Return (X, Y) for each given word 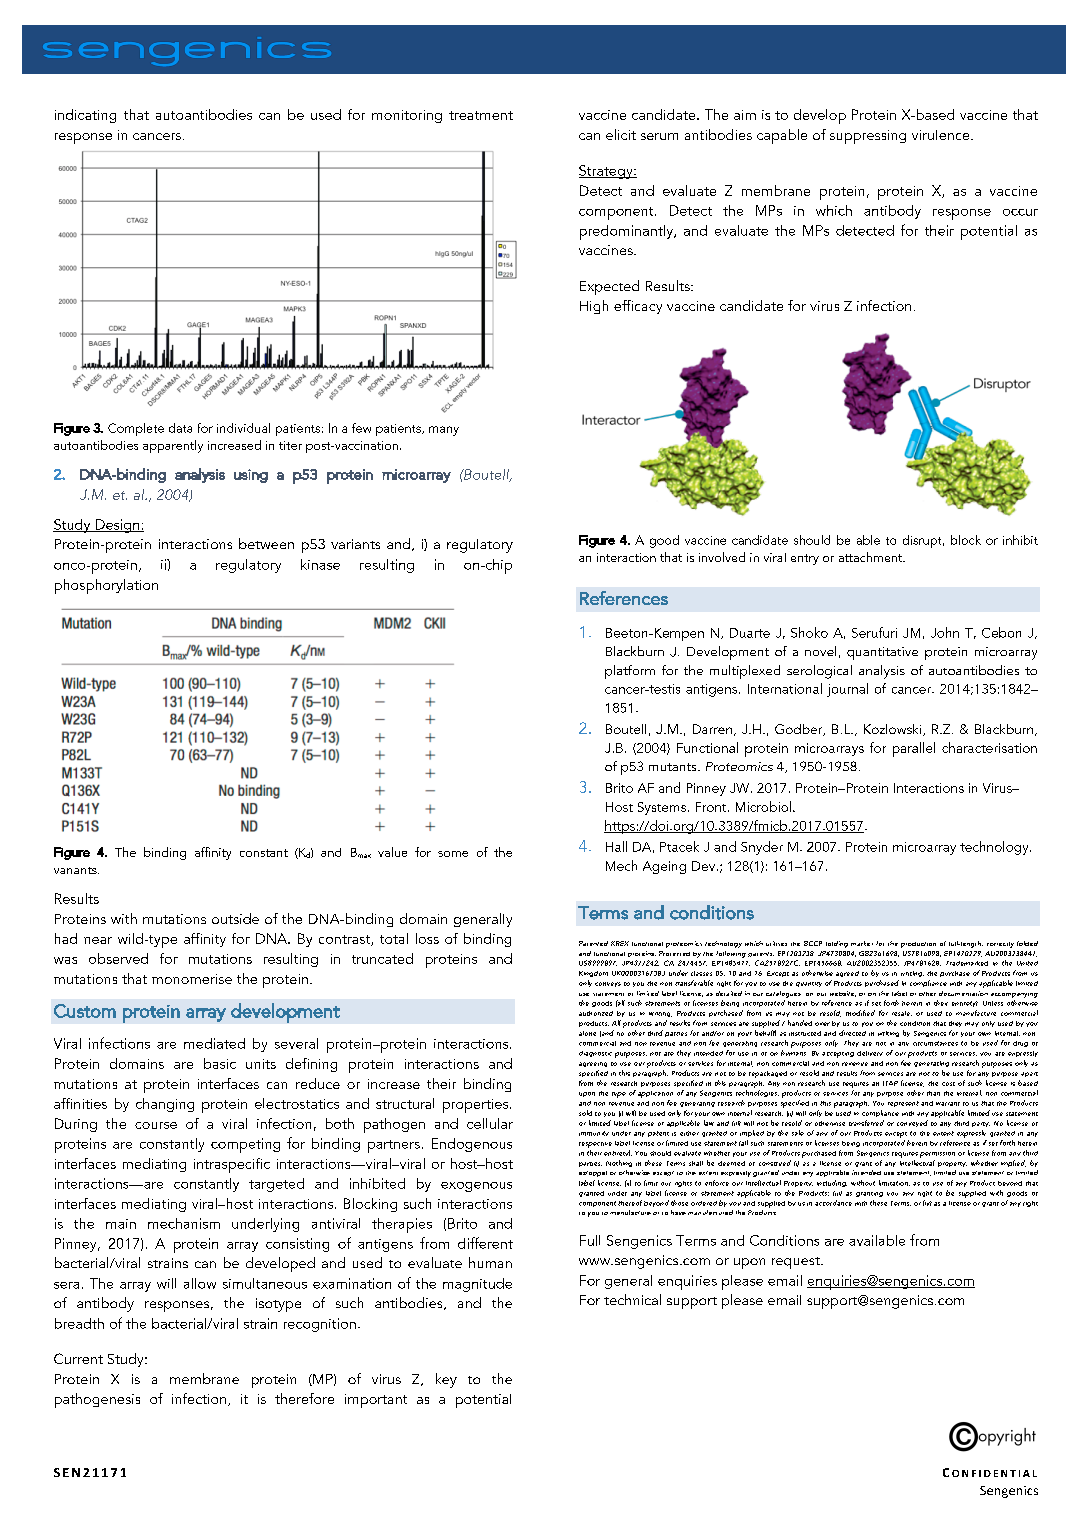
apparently (173, 446)
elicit (621, 134)
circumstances (935, 1043)
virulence (942, 135)
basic (220, 1063)
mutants (674, 767)
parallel (914, 749)
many (444, 431)
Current (78, 1358)
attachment (872, 557)
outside (235, 918)
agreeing (593, 1064)
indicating (85, 116)
